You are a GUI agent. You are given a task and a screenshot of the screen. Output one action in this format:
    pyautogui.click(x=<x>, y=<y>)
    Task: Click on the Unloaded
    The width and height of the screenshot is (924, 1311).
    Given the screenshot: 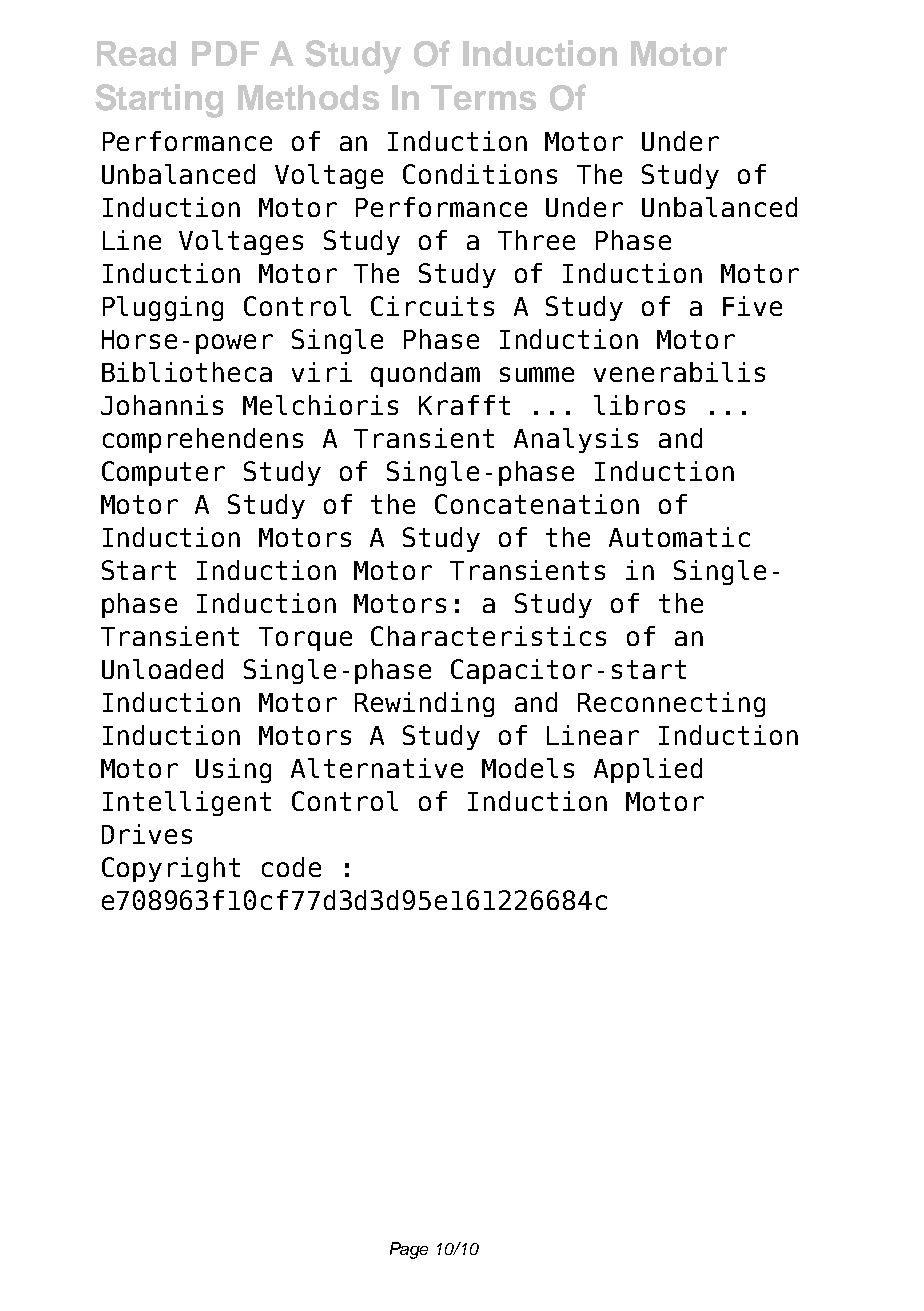 What is the action you would take?
    pyautogui.click(x=162, y=669)
